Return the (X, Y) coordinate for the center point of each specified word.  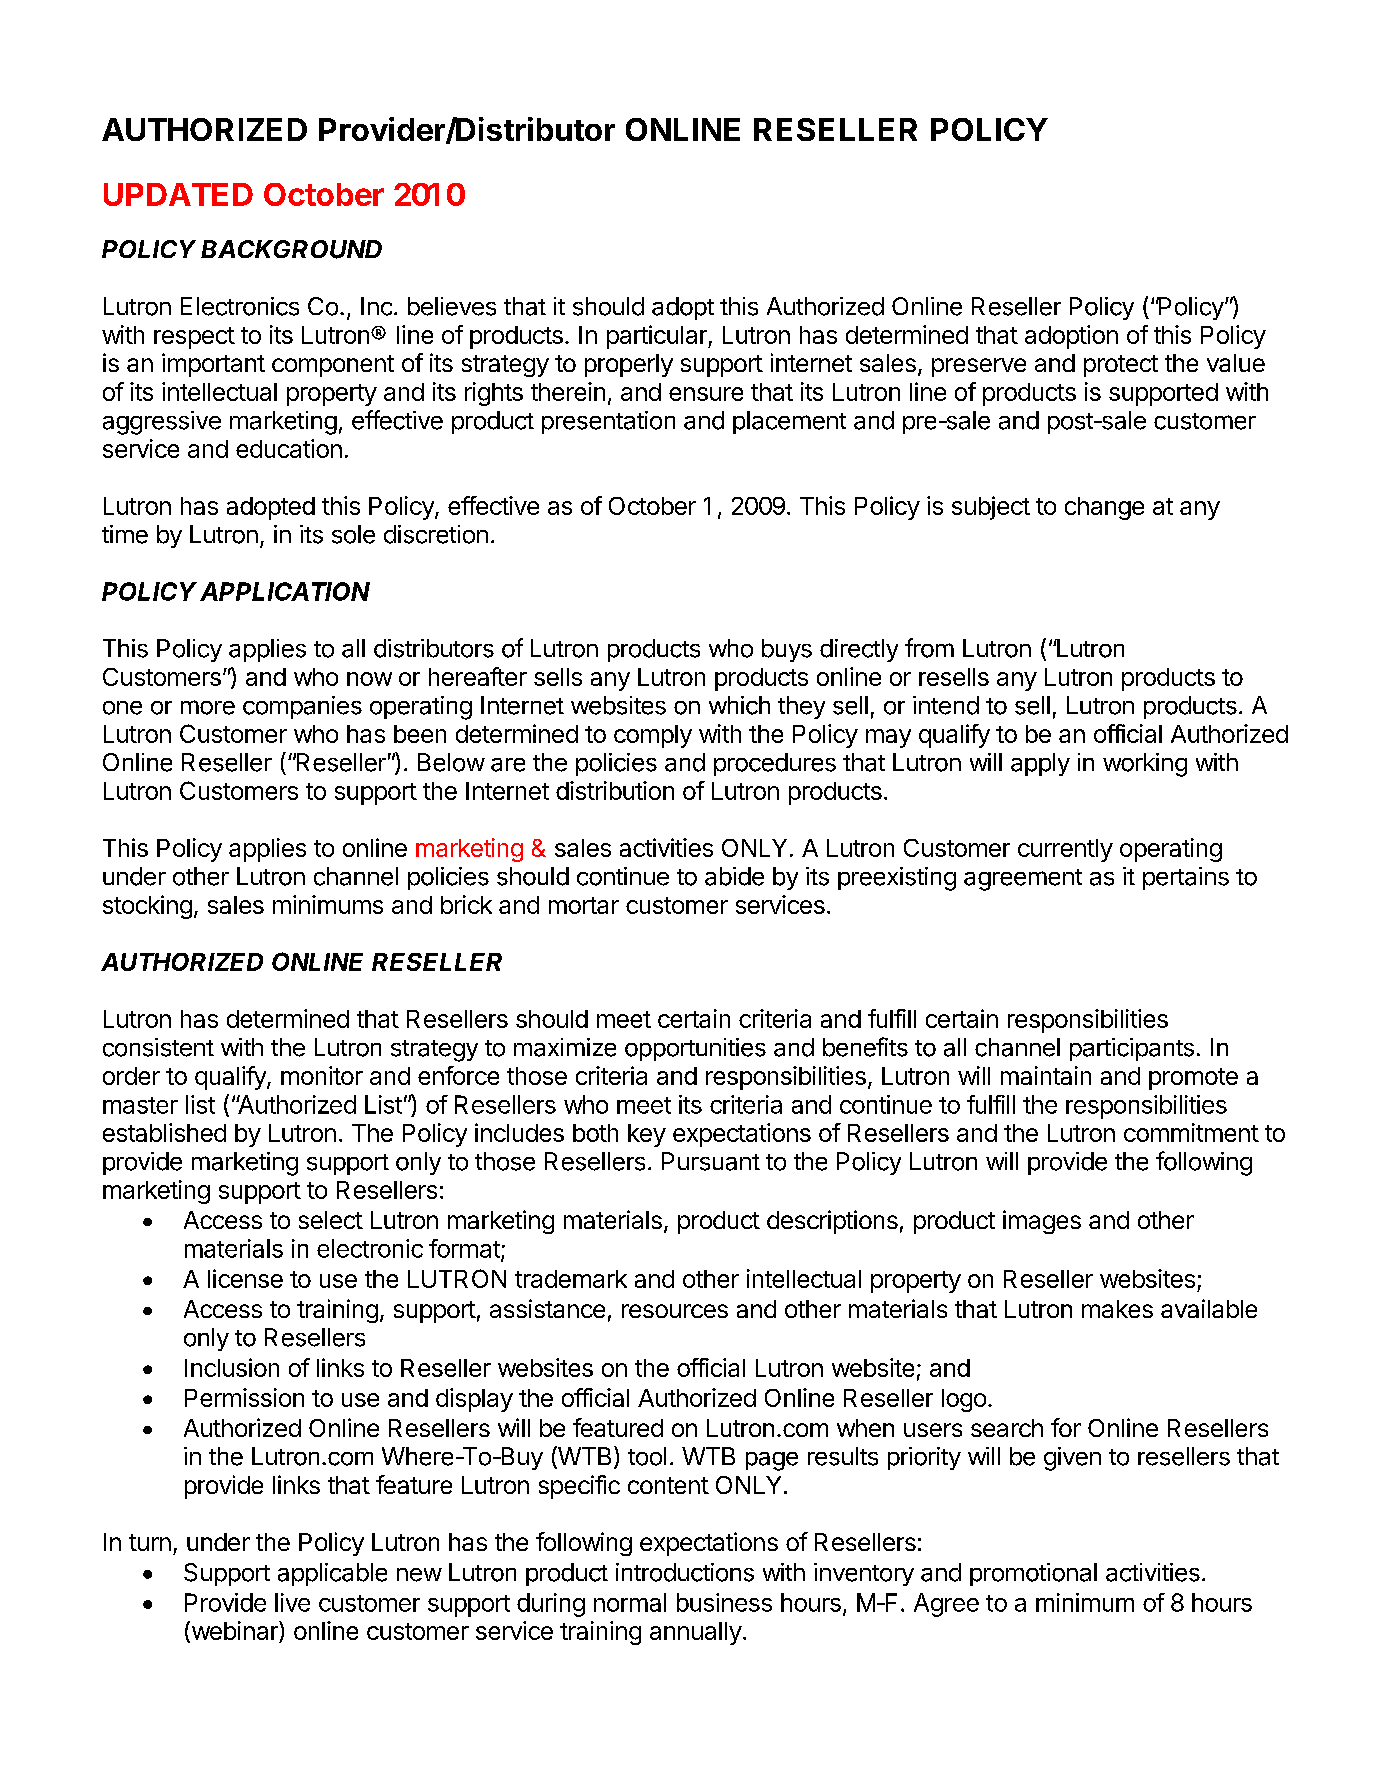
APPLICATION (285, 591)
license (245, 1278)
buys (787, 650)
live (292, 1602)
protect (1121, 366)
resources (675, 1311)
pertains (1186, 878)
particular (658, 337)
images (1042, 1222)
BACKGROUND (291, 249)
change (1104, 508)
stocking (147, 907)
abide (734, 876)
